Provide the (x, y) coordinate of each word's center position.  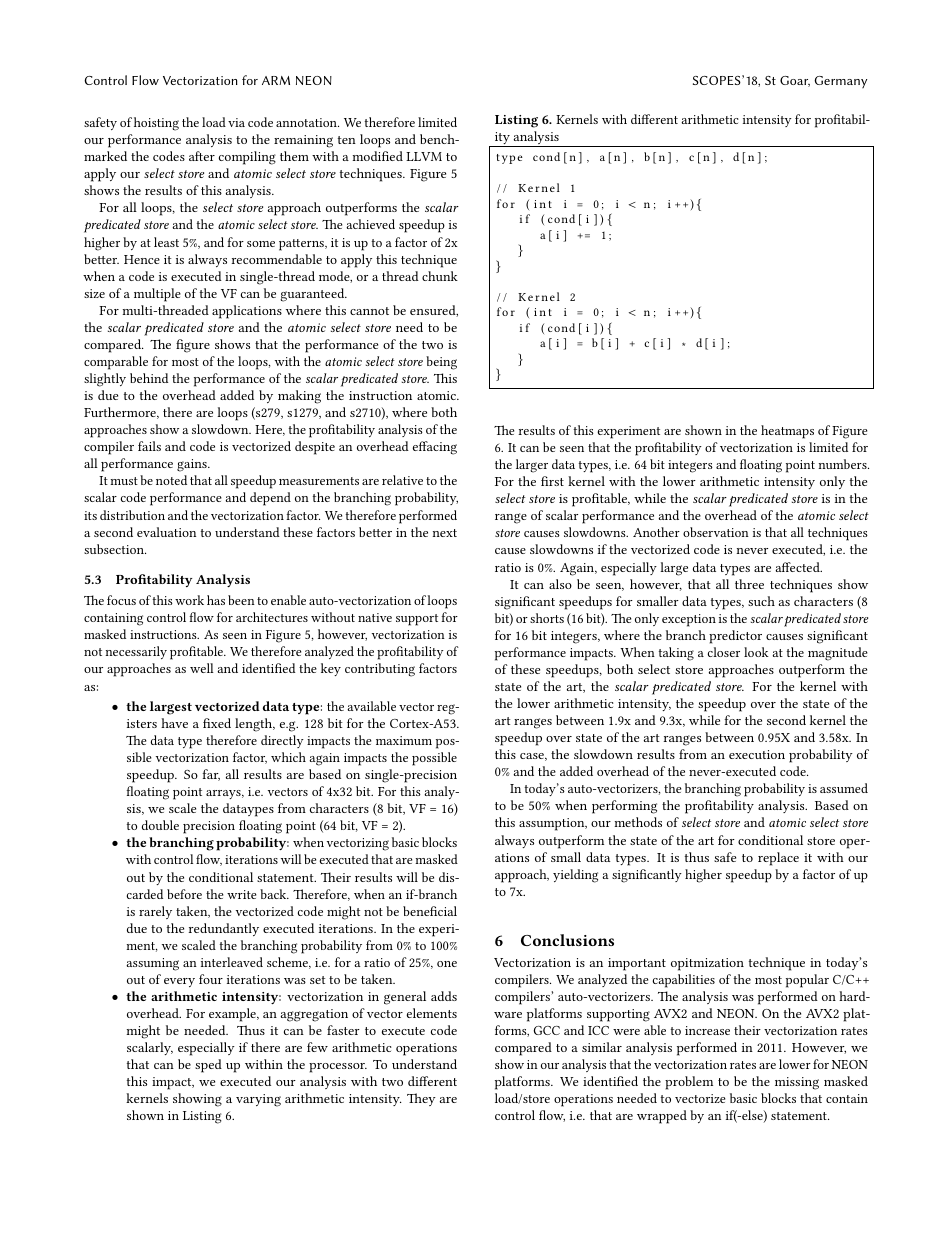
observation (716, 532)
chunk (440, 276)
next (444, 533)
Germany (840, 82)
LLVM (424, 156)
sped (208, 1066)
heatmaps (787, 432)
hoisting (156, 124)
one (447, 964)
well (202, 668)
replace (778, 859)
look (756, 652)
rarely (155, 912)
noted (171, 480)
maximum (404, 740)
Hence (142, 259)
